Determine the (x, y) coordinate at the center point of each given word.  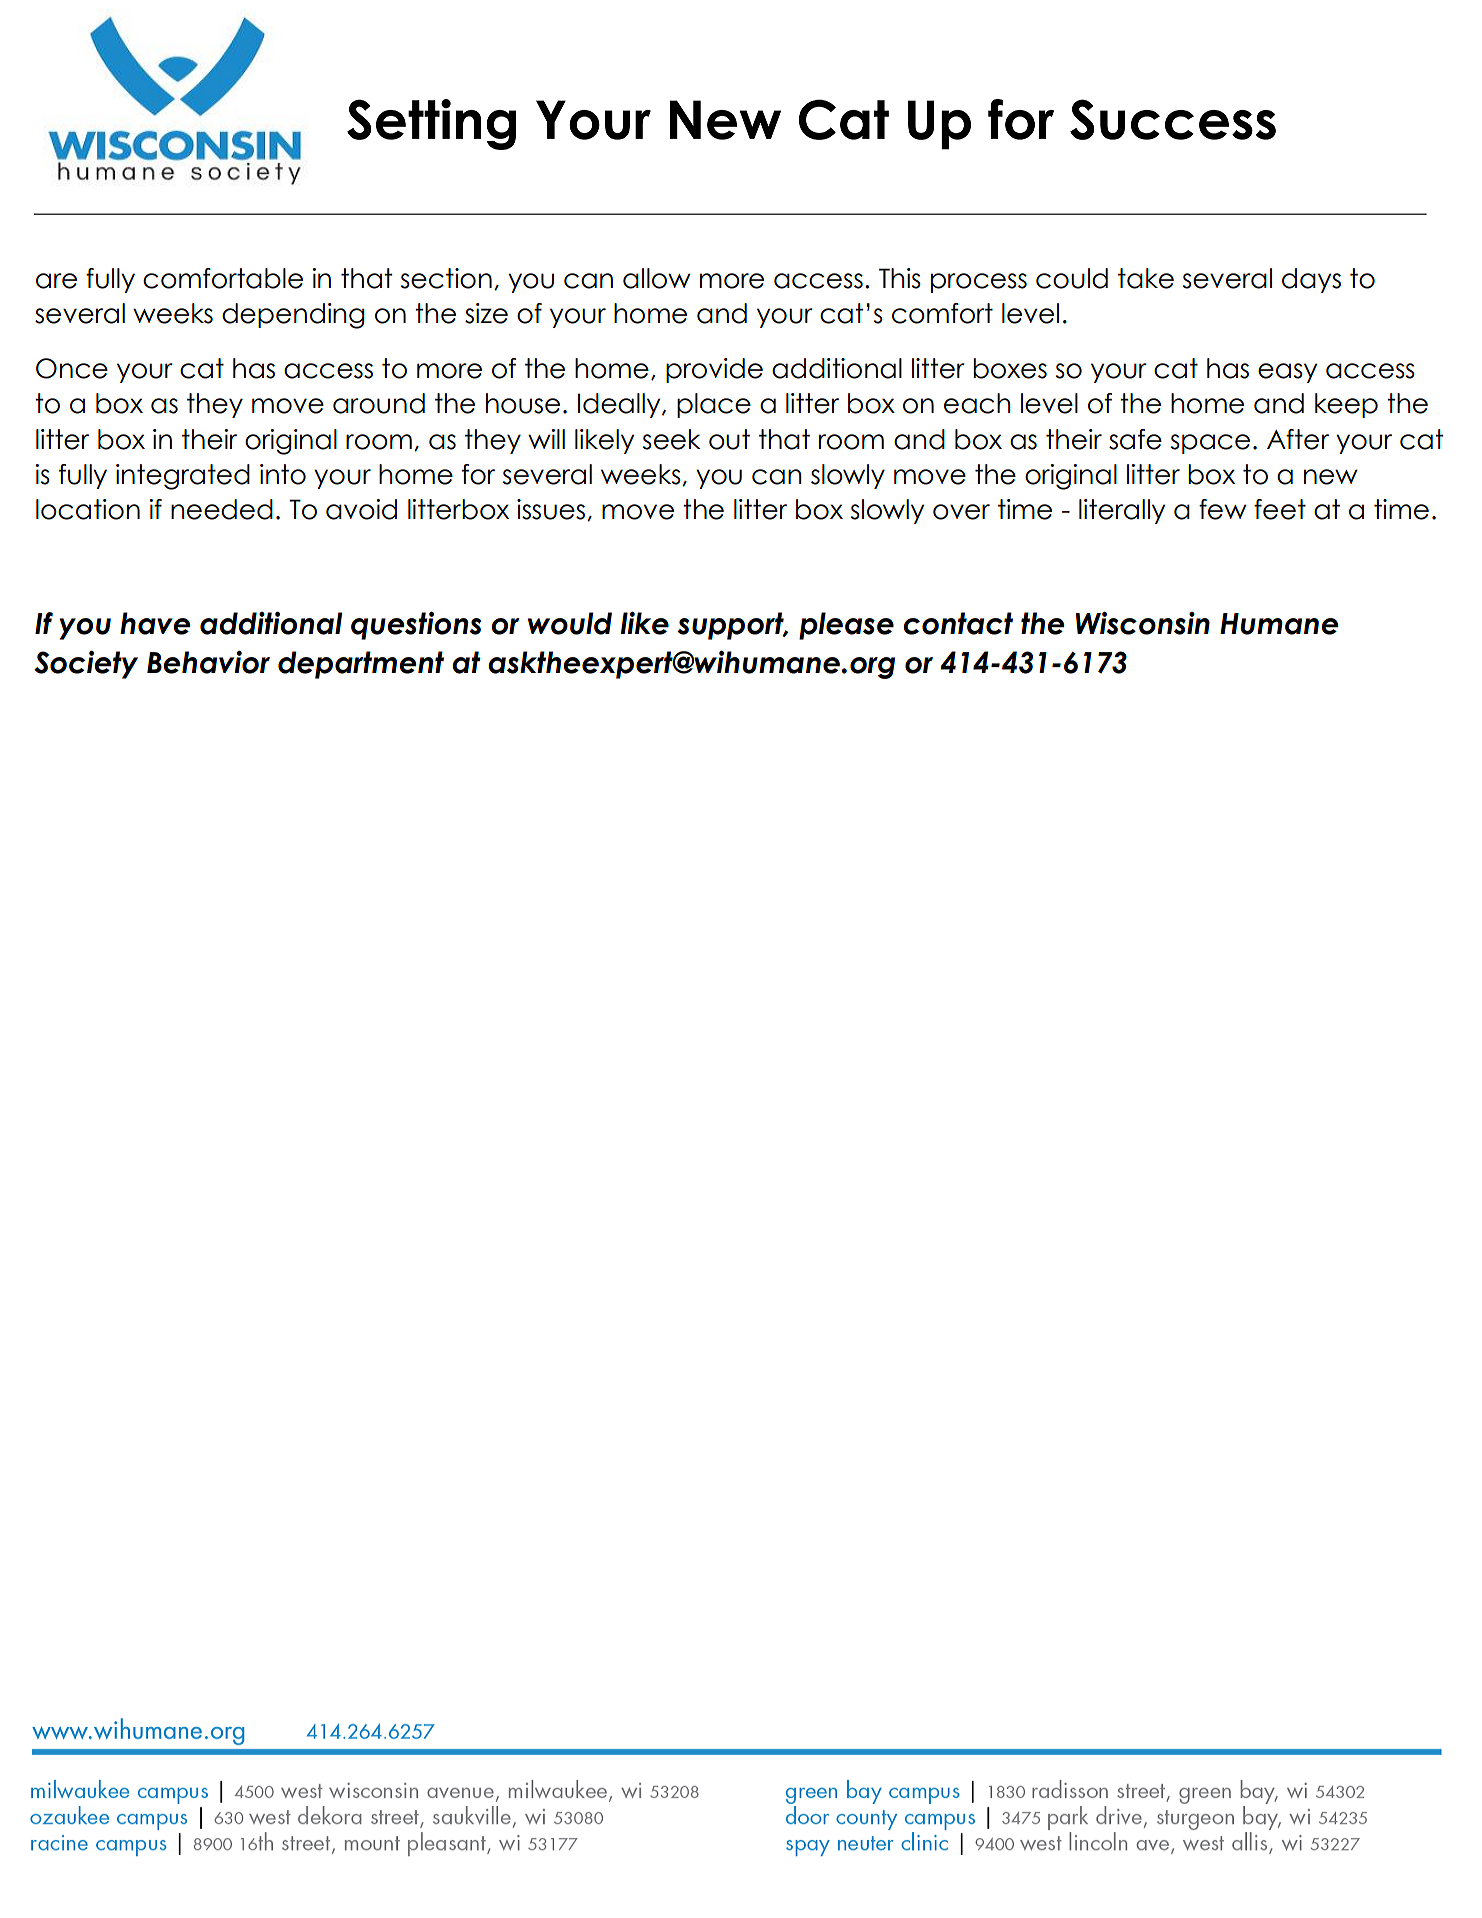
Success (1173, 119)
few (1223, 509)
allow (657, 278)
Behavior (208, 662)
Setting (431, 124)
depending (293, 316)
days (1311, 280)
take (1146, 278)
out (729, 439)
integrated (183, 477)
